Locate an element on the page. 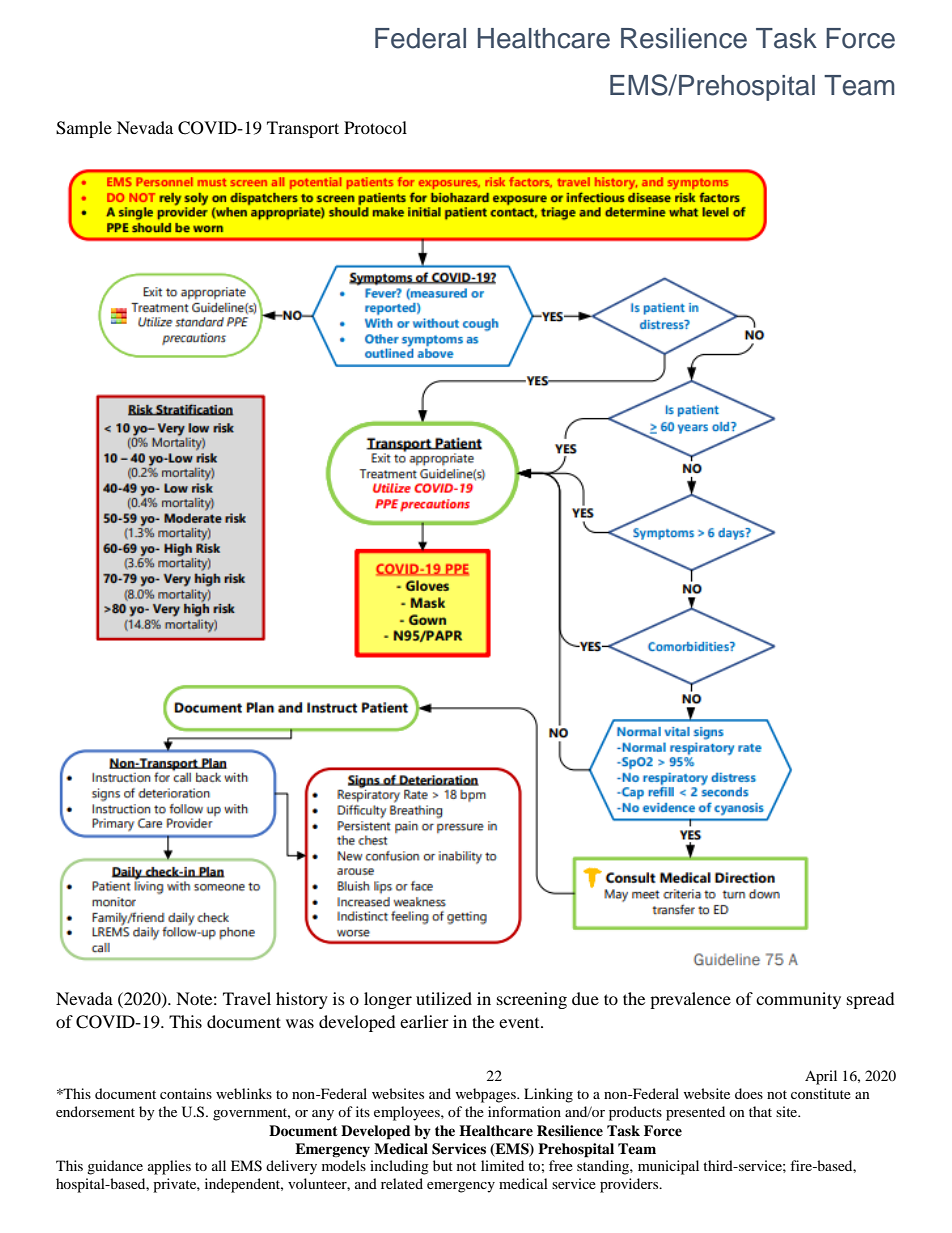  history is located at coordinates (302, 1000).
